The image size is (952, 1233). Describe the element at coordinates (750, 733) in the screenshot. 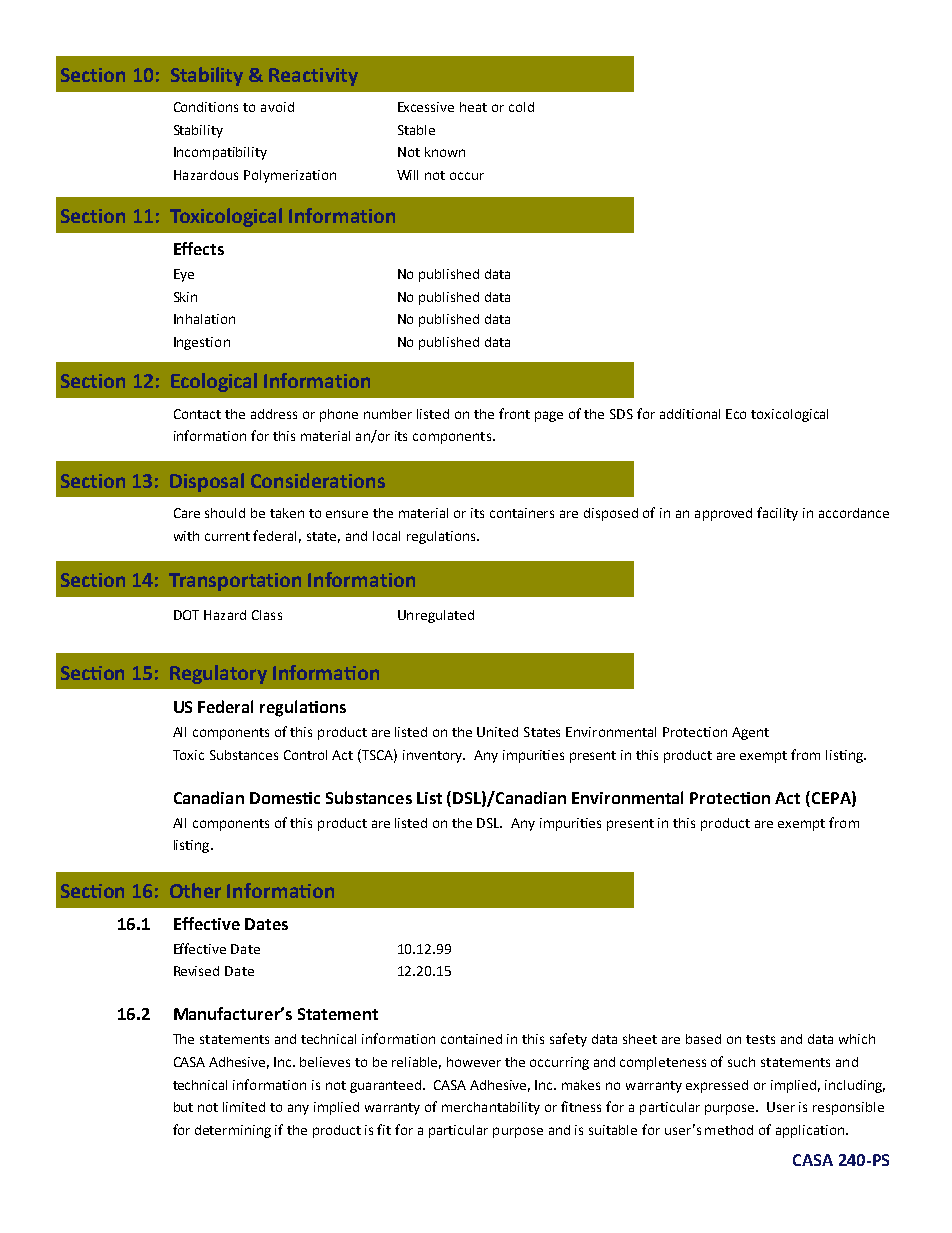

I see `Agent` at that location.
